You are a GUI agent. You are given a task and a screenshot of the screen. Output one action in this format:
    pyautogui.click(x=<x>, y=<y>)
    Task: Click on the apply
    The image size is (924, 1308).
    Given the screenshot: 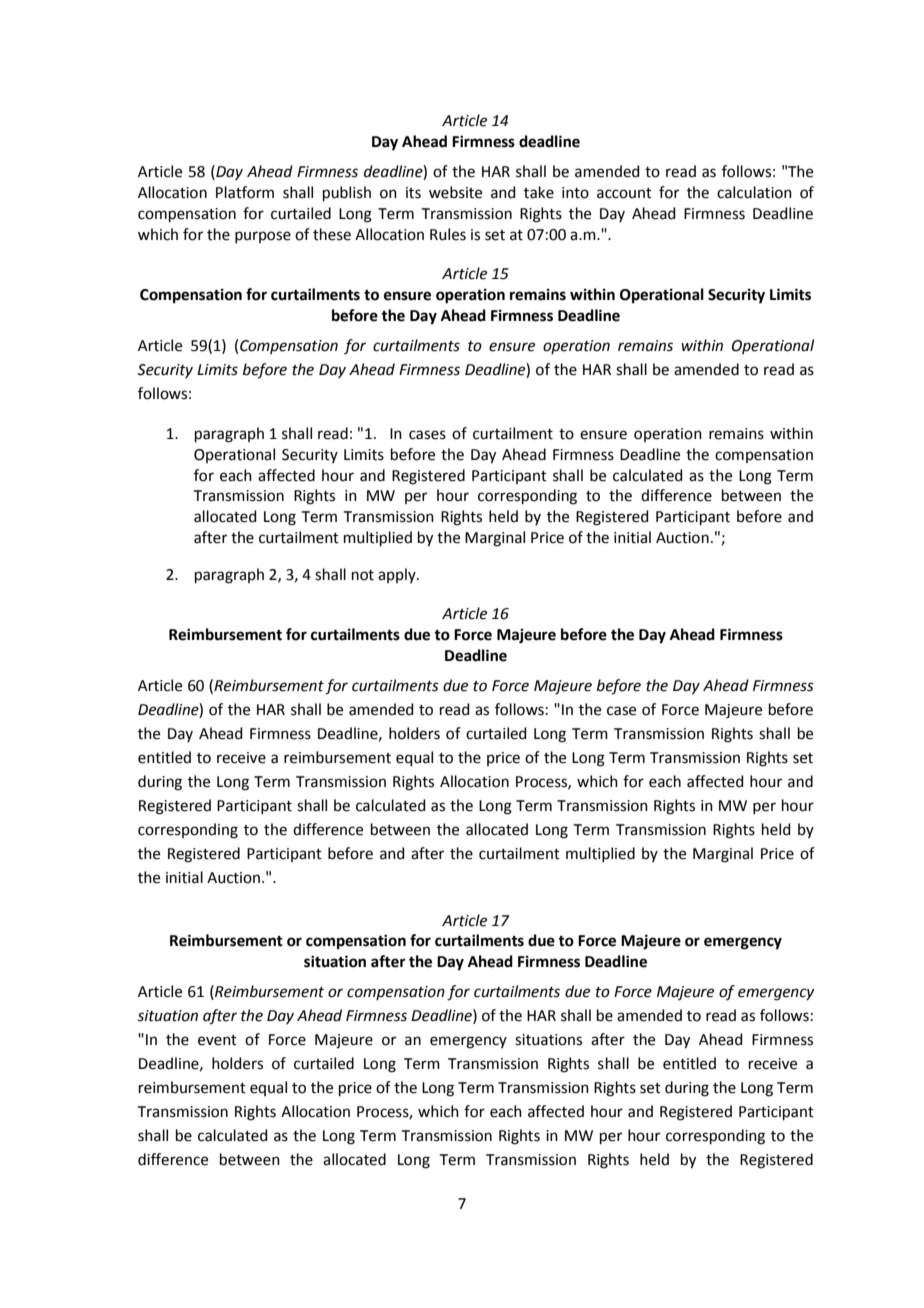 What is the action you would take?
    pyautogui.click(x=398, y=575)
